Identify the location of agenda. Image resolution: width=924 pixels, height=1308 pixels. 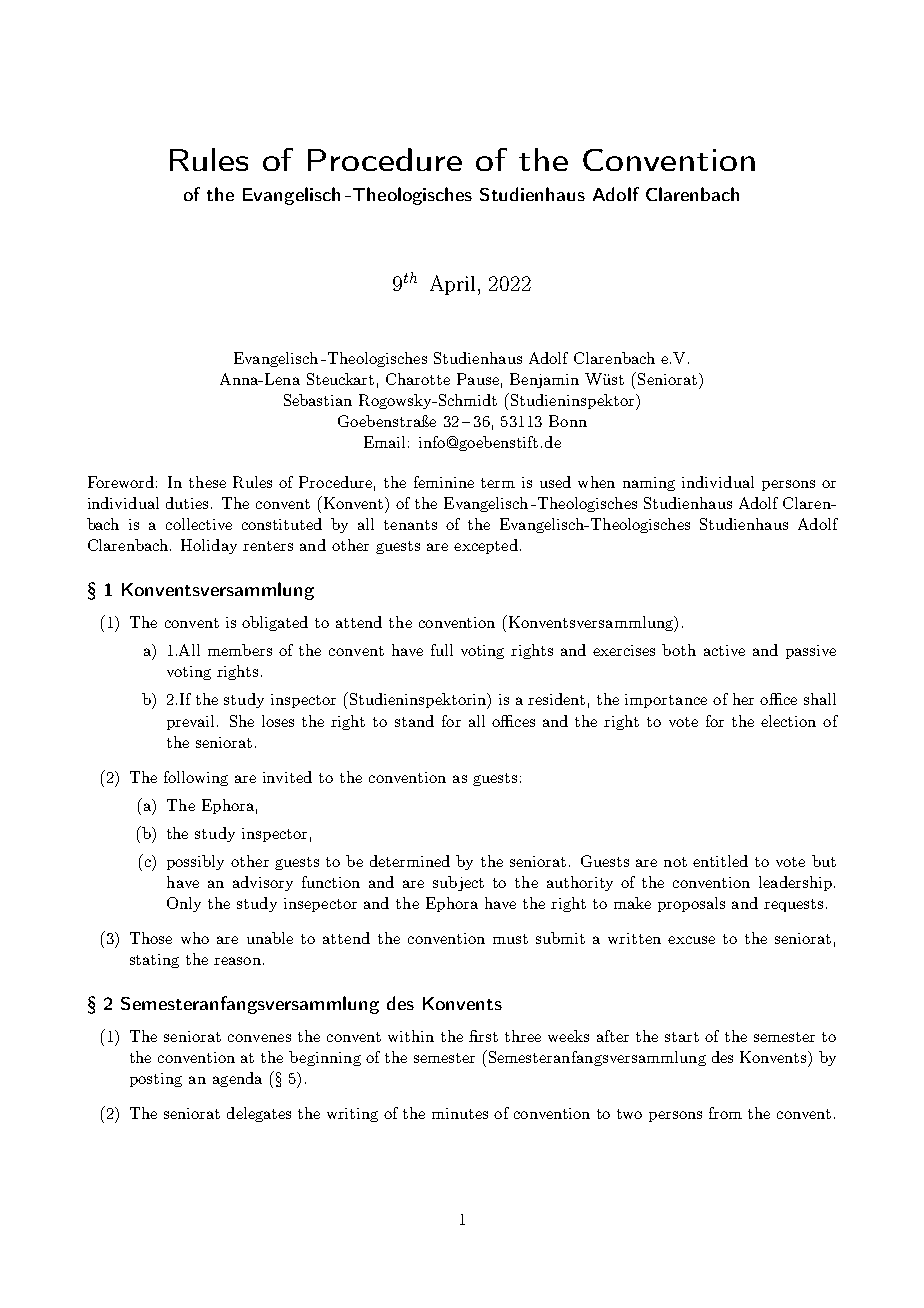
(237, 1079).
